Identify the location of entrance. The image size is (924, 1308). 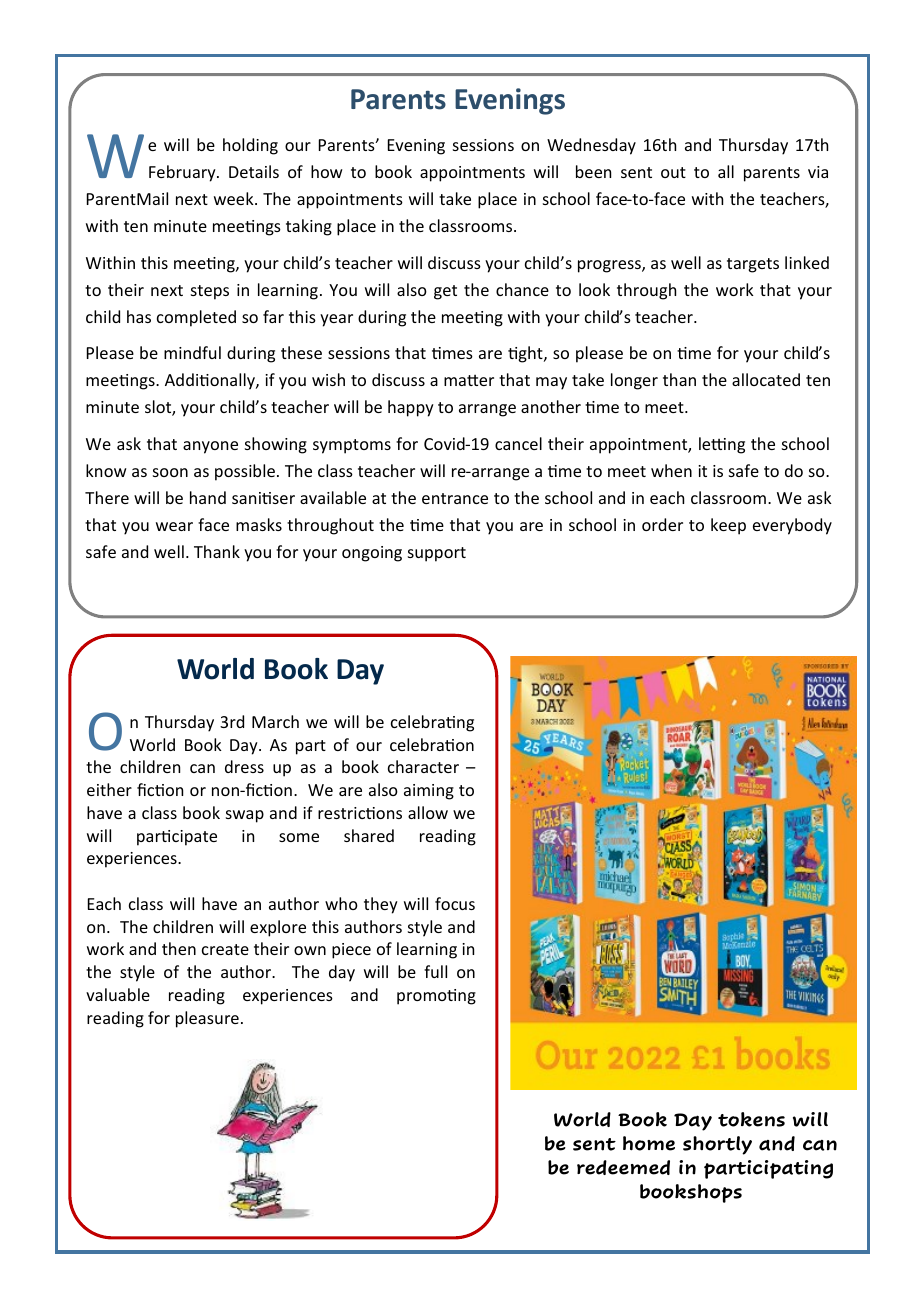
(455, 498).
